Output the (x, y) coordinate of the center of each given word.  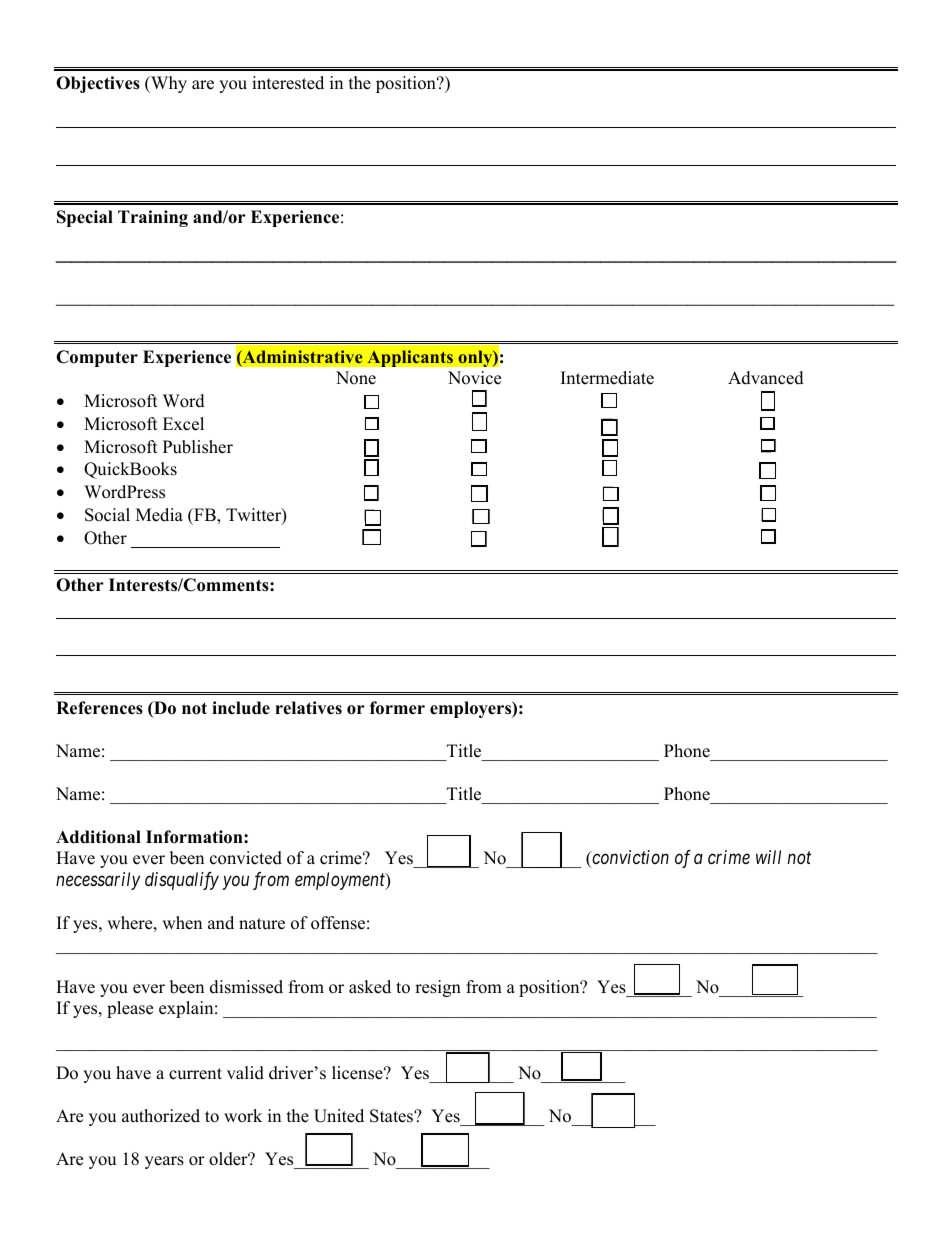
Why (168, 84)
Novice (474, 378)
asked (370, 987)
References (99, 708)
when (182, 923)
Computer (97, 358)
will (768, 857)
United (339, 1116)
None (356, 378)
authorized (161, 1116)
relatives (308, 708)
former (397, 708)
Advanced (766, 378)
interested (288, 83)
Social (107, 515)
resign (438, 988)
